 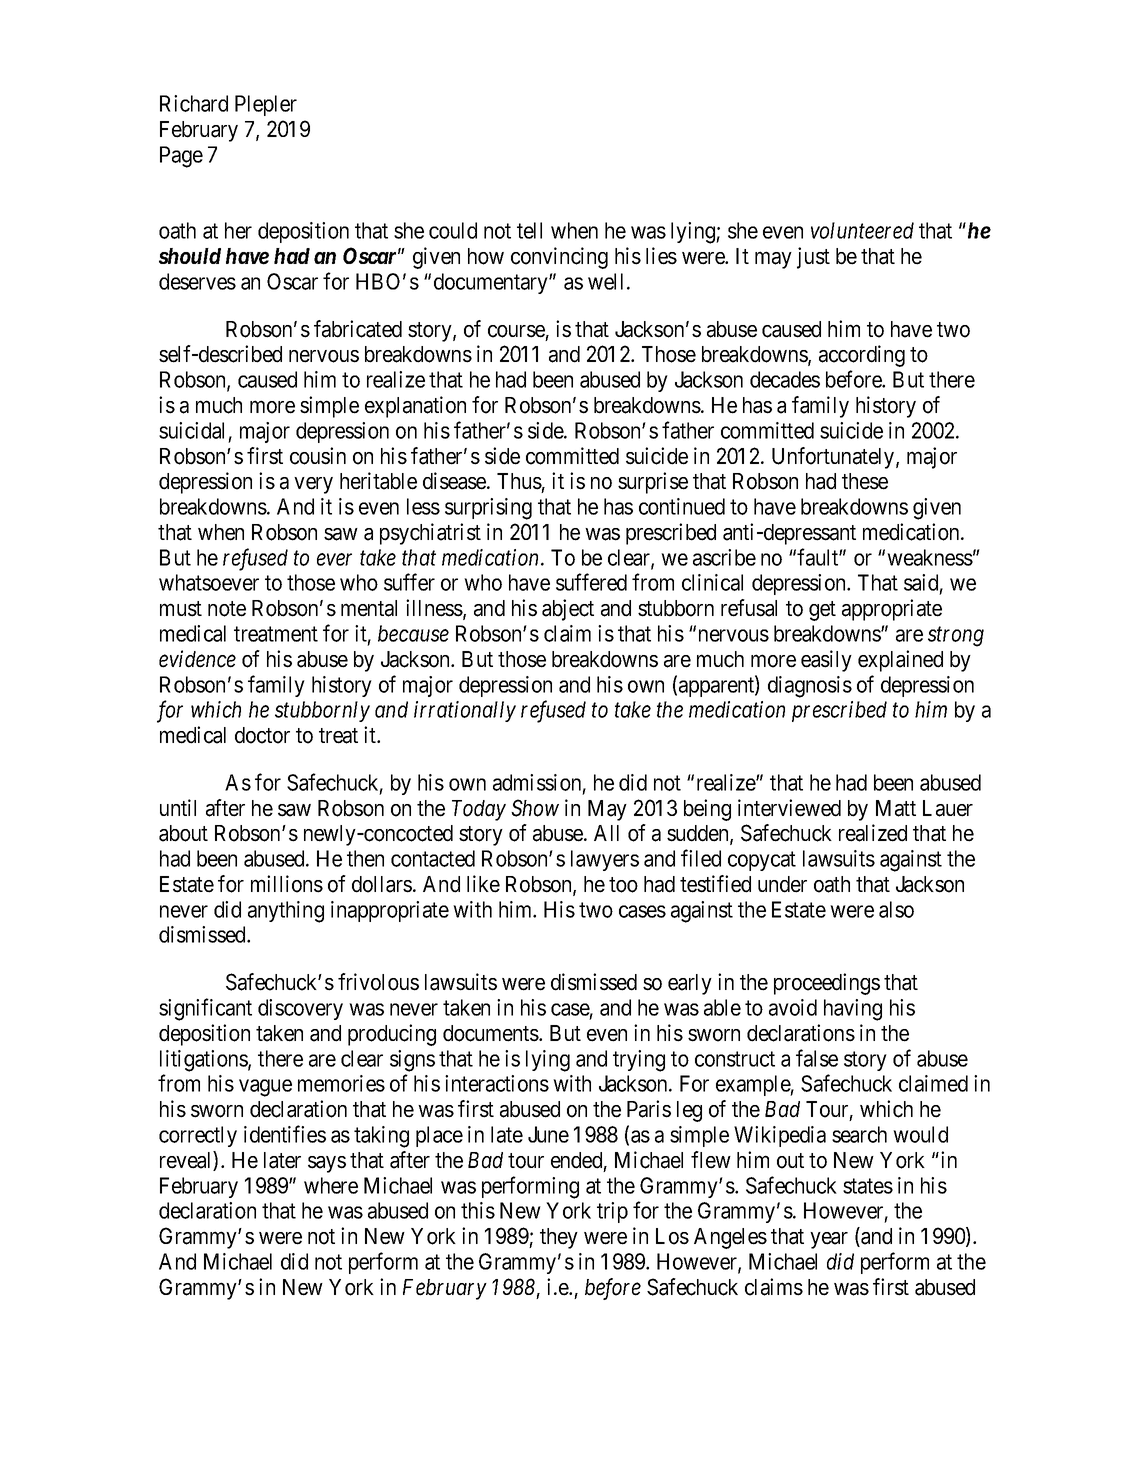 I want to click on these, so click(x=865, y=481).
